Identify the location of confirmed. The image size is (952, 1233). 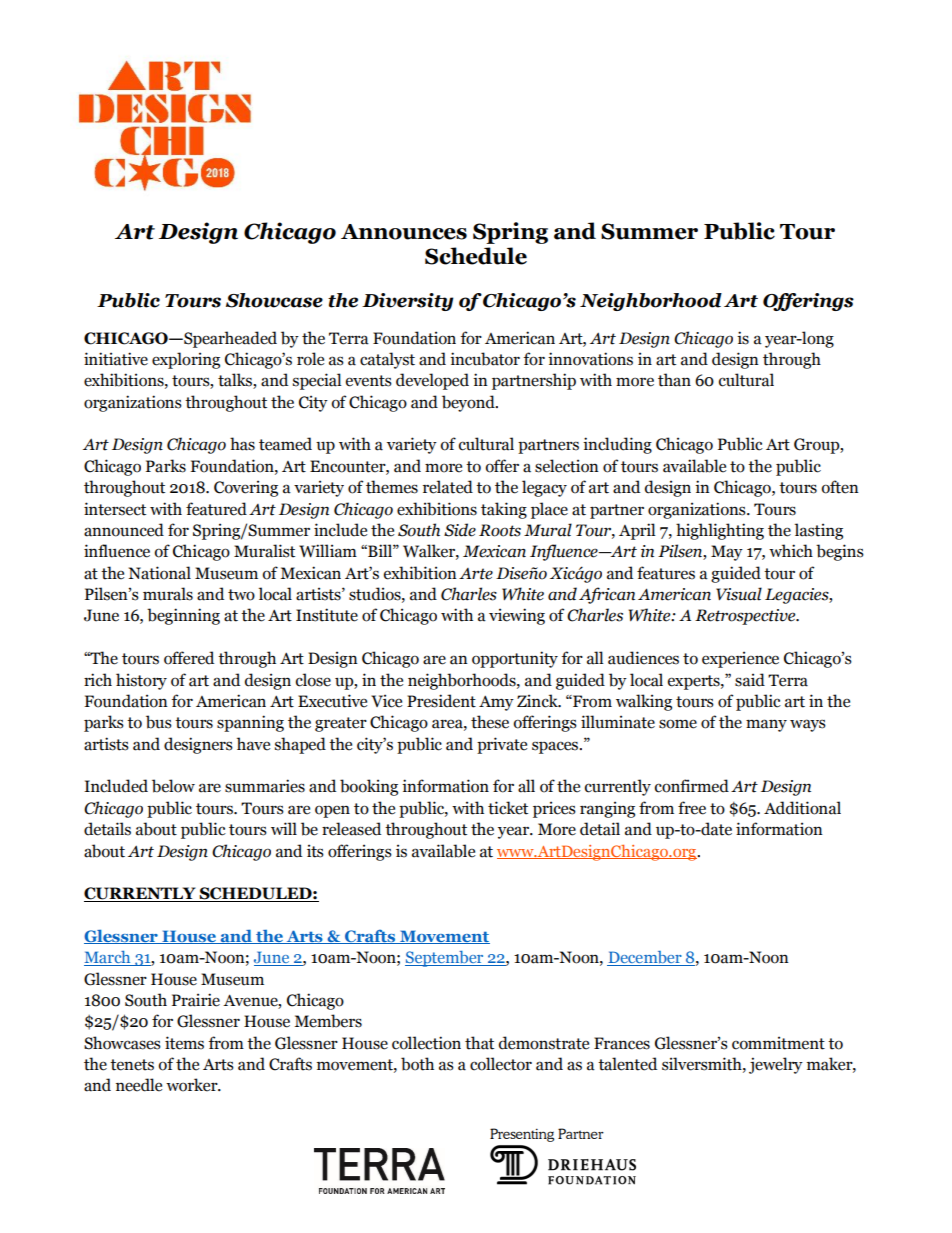
(692, 786).
